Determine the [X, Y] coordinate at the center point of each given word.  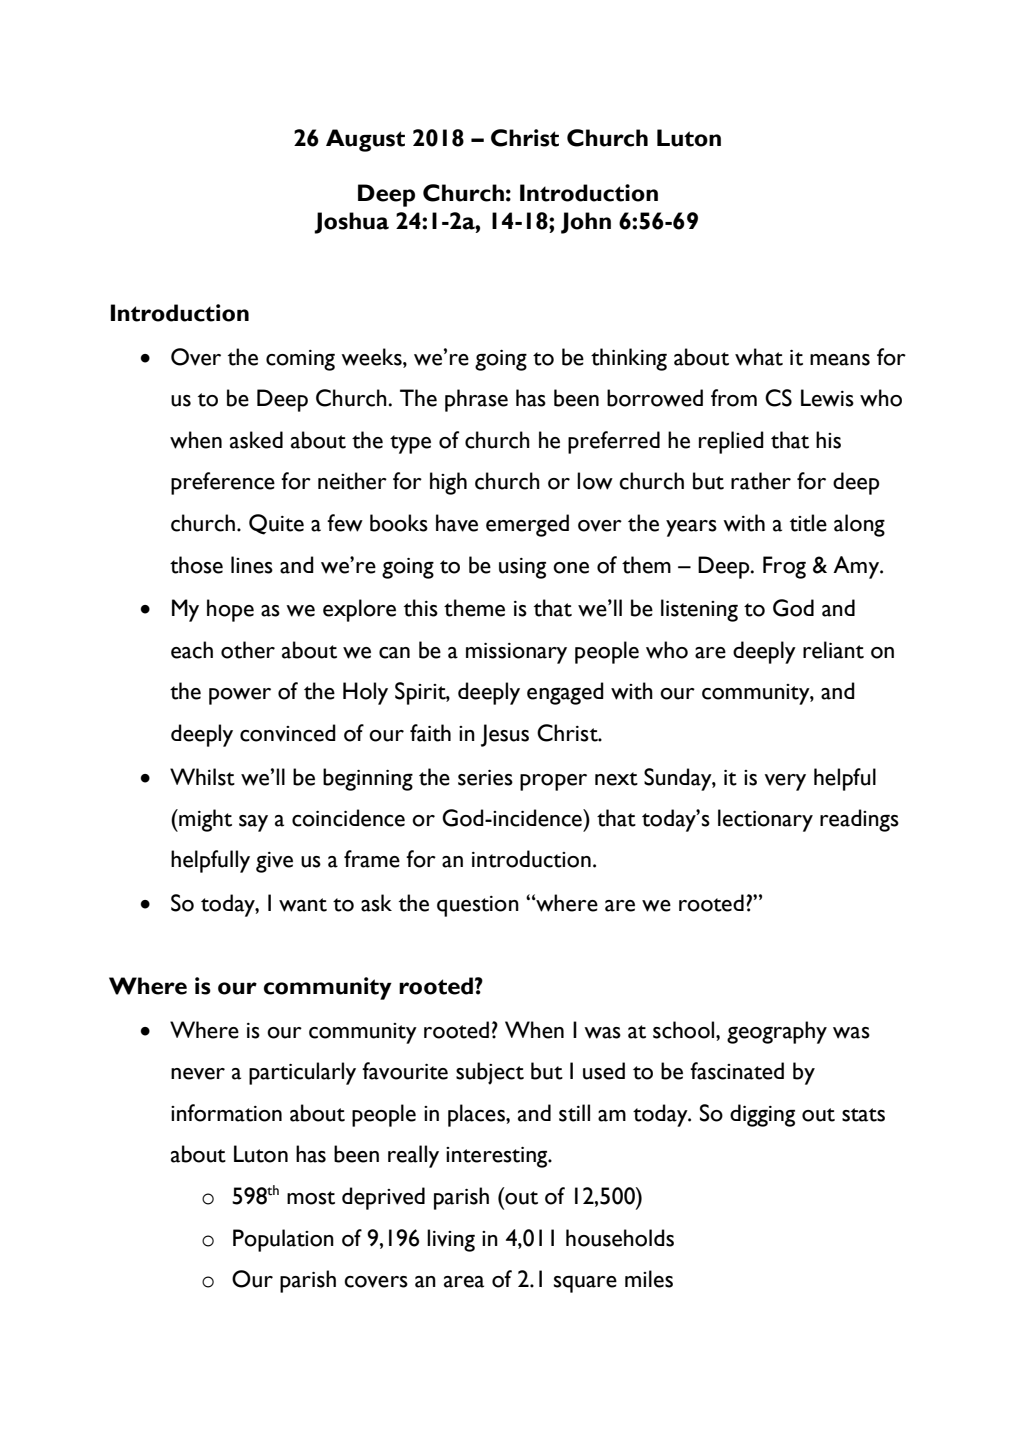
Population [283, 1240]
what [759, 357]
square [585, 1284]
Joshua [351, 223]
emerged [527, 525]
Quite [276, 524]
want [303, 905]
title [808, 523]
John [586, 223]
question [478, 906]
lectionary [765, 820]
